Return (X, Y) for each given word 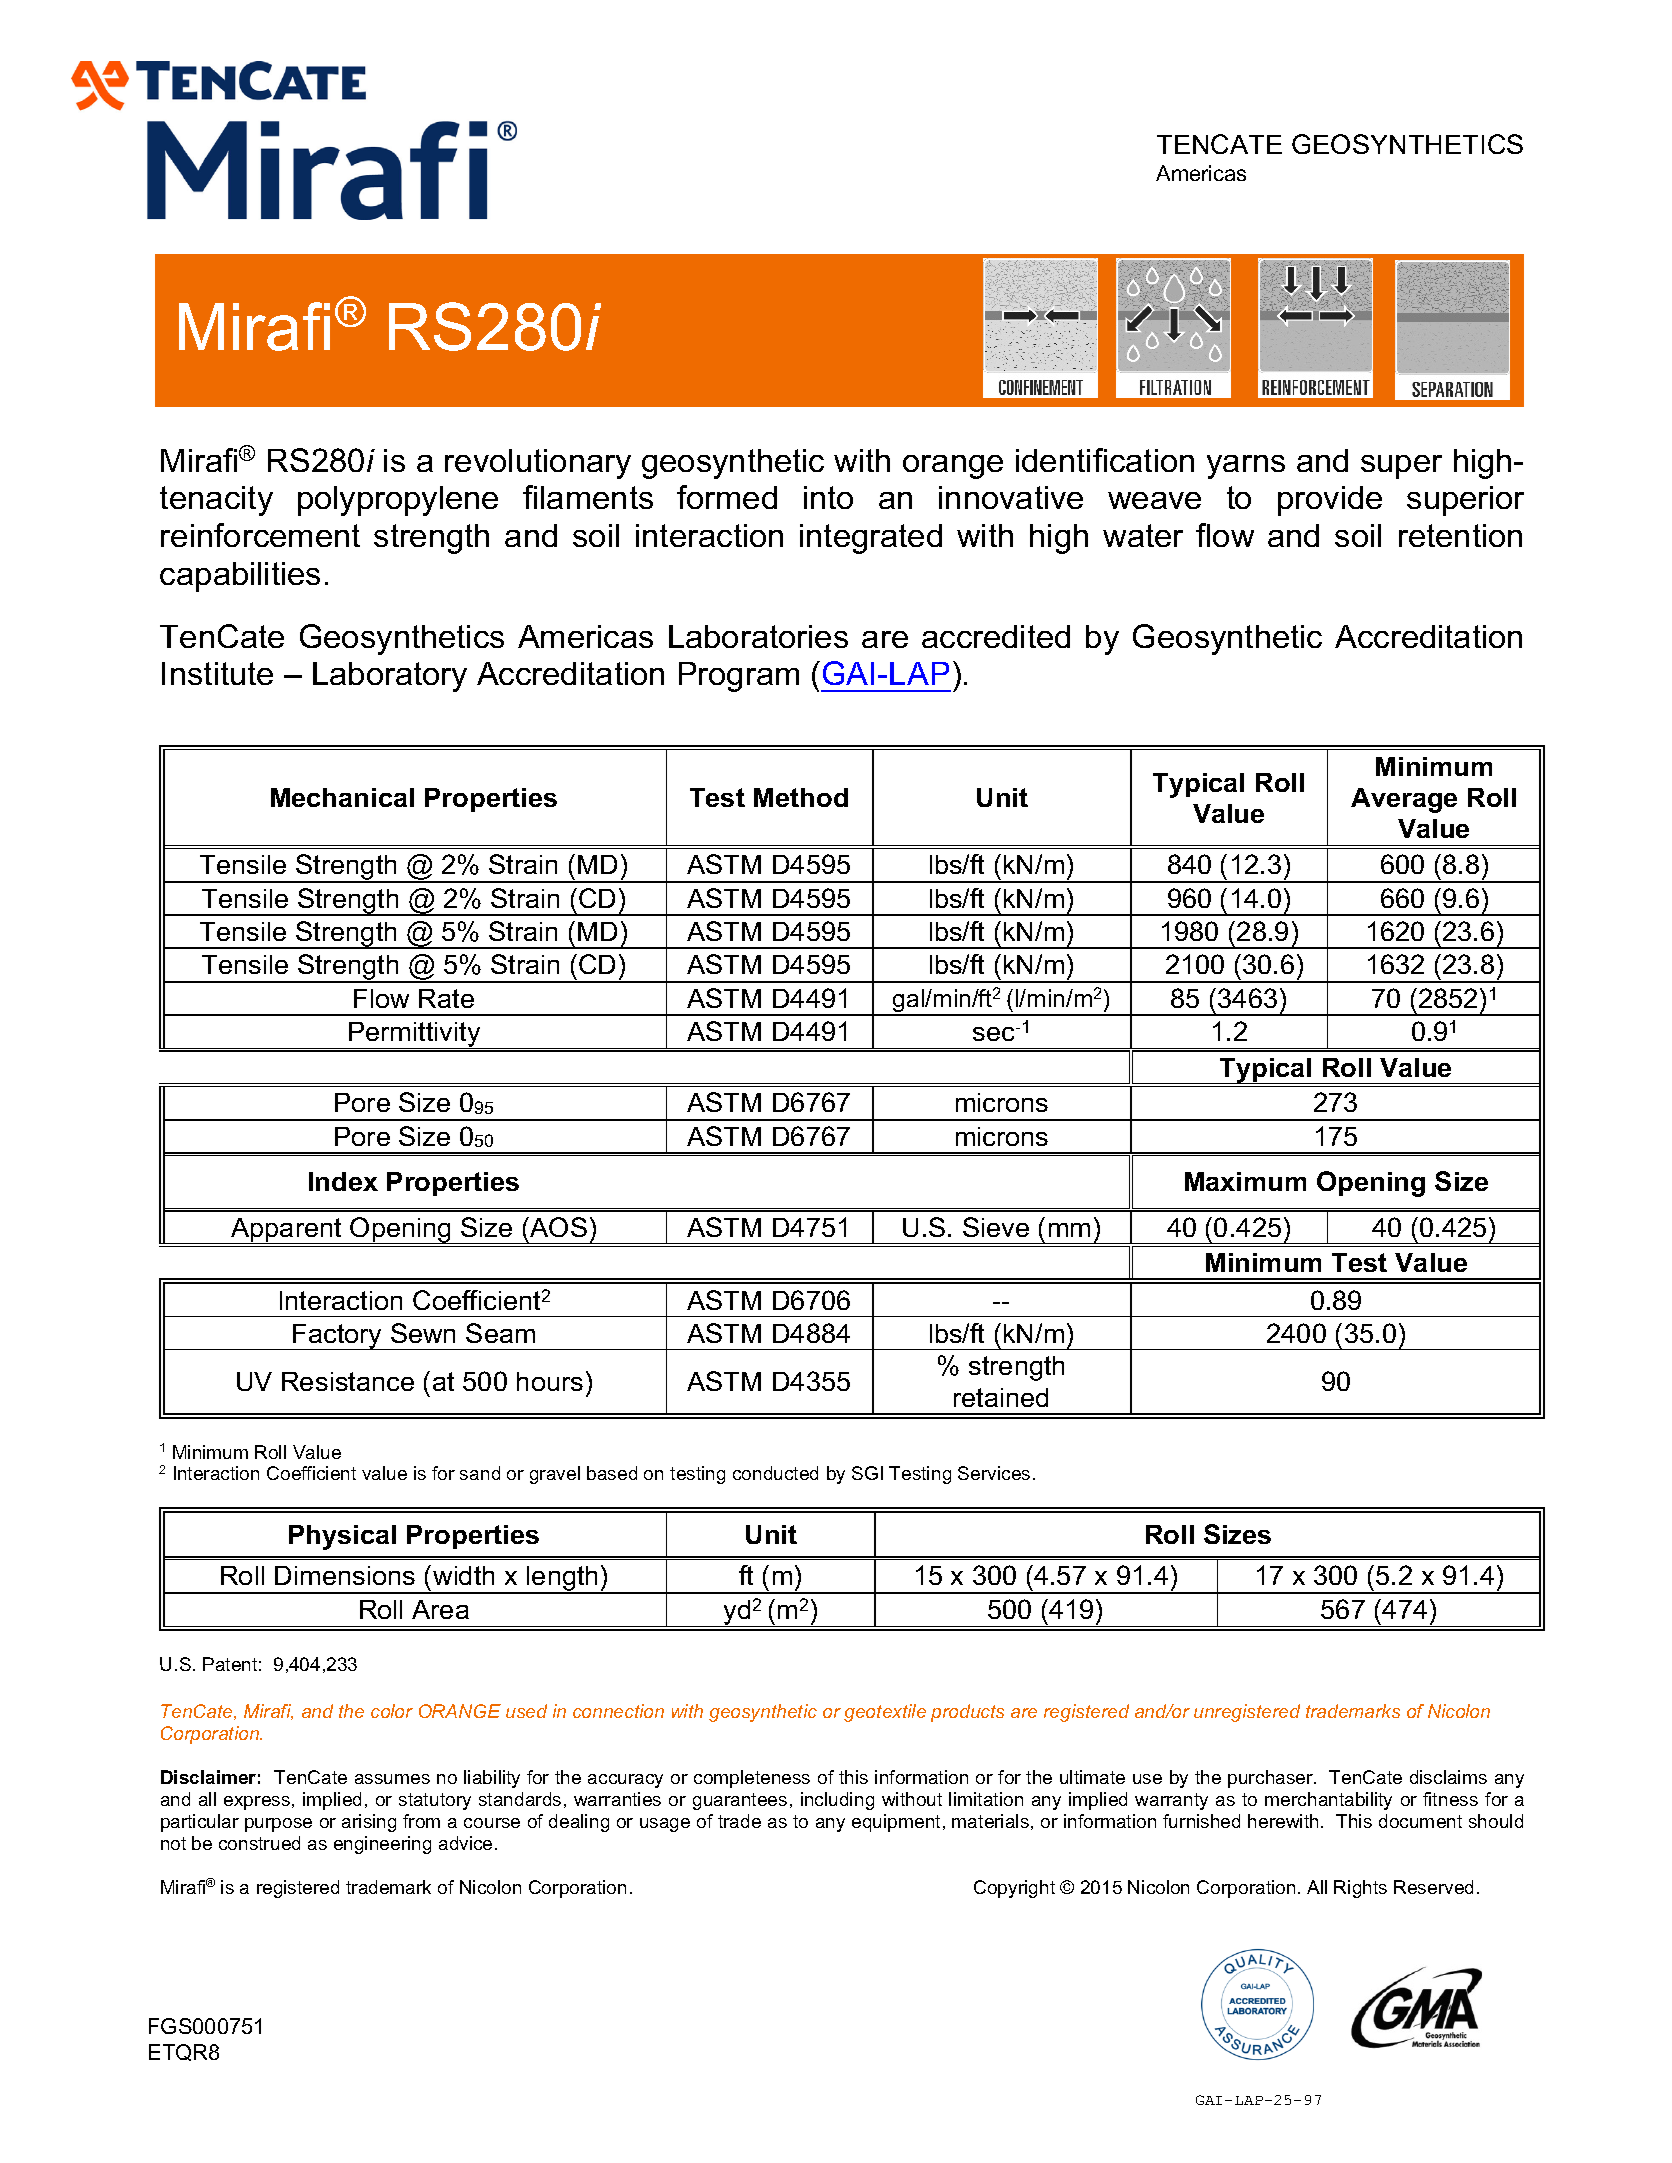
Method (801, 797)
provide (1330, 501)
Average (1404, 800)
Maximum (1245, 1181)
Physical (342, 1537)
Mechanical (342, 797)
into (828, 497)
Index (343, 1181)
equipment (896, 1823)
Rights (1360, 1889)
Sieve (996, 1227)
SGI (867, 1473)
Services (994, 1473)
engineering (382, 1845)
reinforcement (260, 535)
